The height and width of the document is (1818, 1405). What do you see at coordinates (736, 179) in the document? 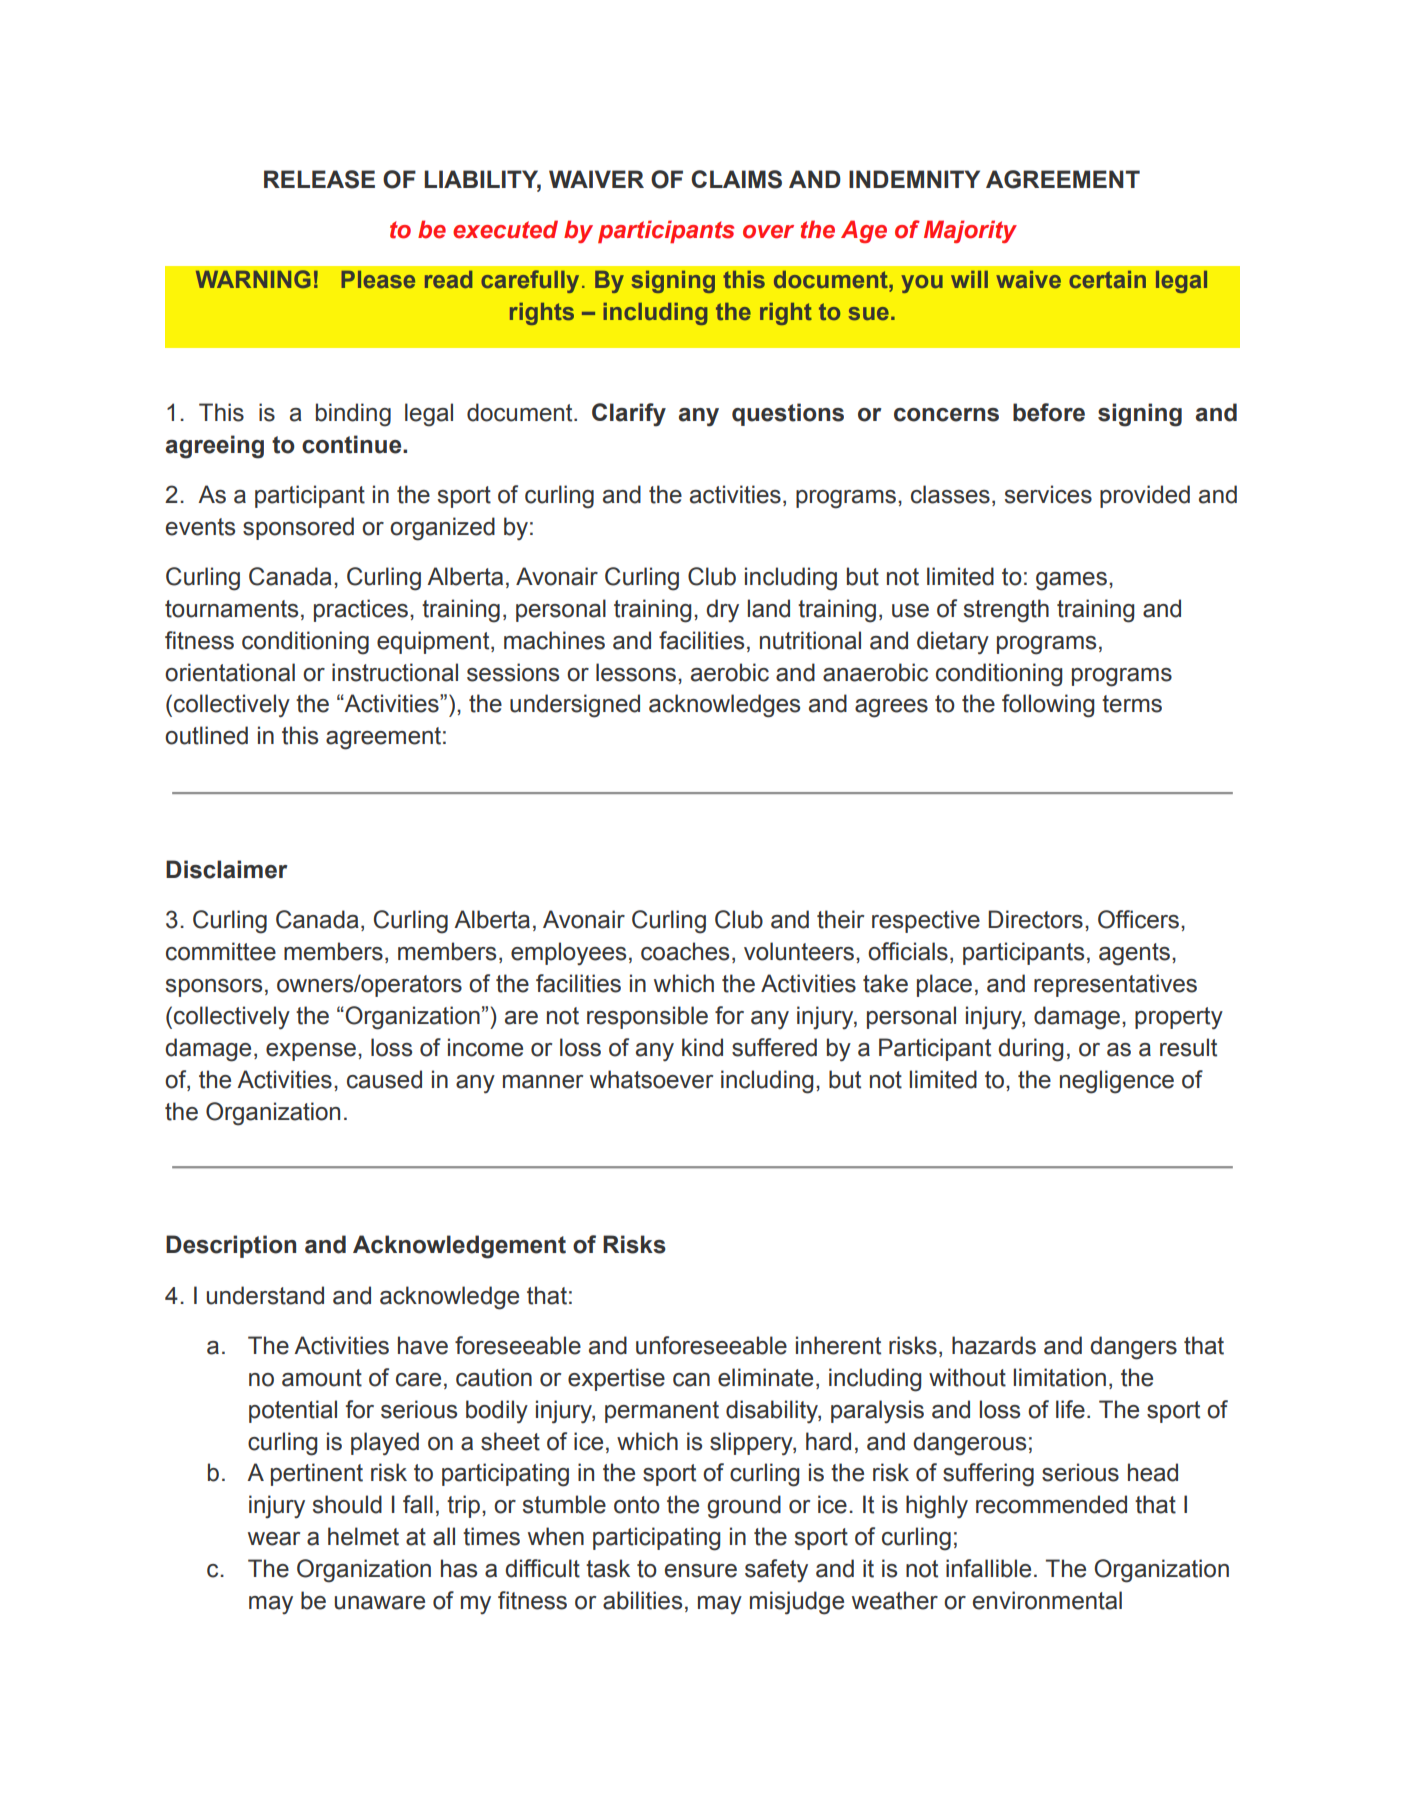
I see `CLAIMS` at bounding box center [736, 179].
